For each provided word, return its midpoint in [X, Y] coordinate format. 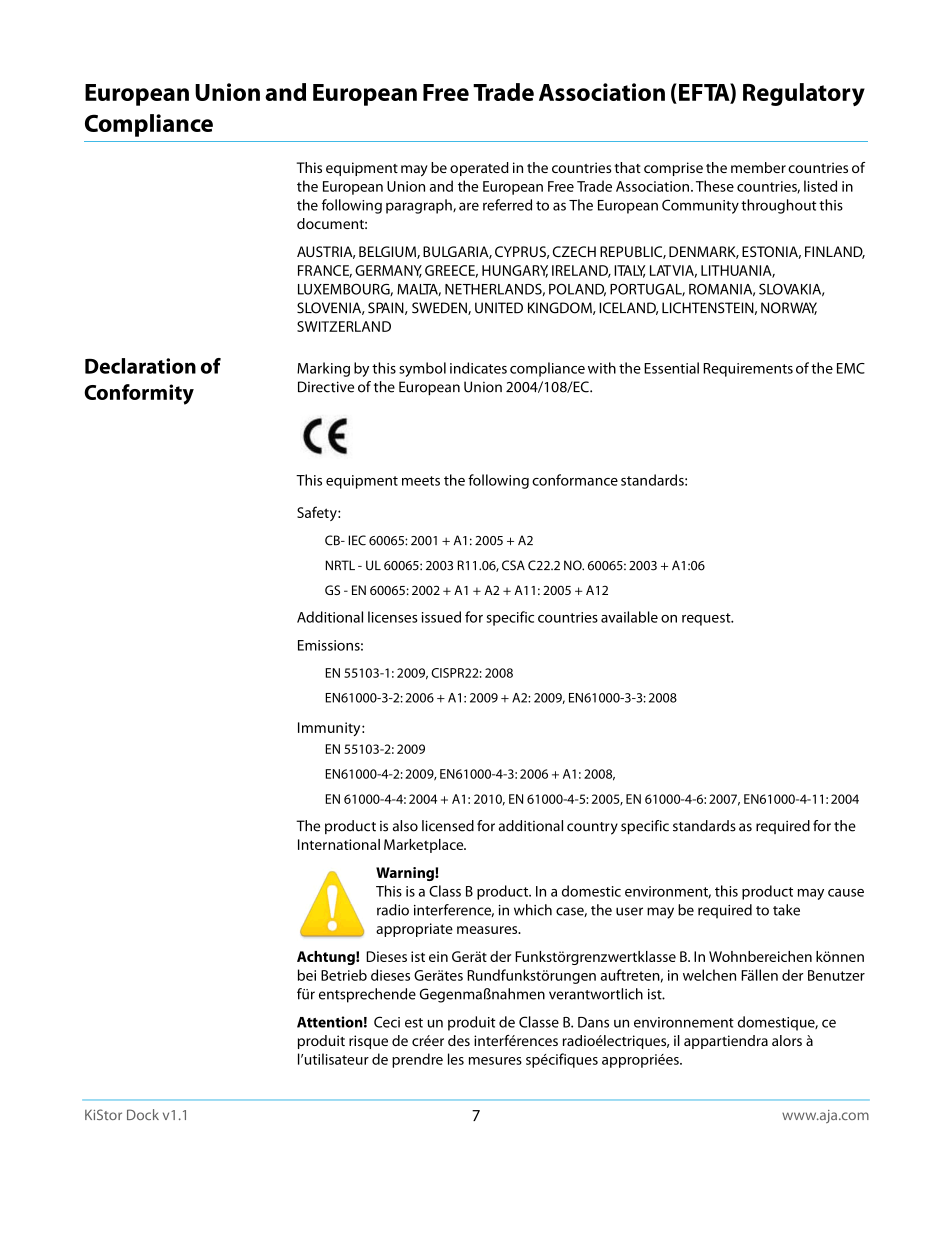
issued [441, 617]
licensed [448, 826]
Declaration [140, 366]
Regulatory [804, 94]
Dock [143, 1114]
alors [787, 1040]
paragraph [420, 206]
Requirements [748, 370]
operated [479, 169]
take [786, 910]
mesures [495, 1061]
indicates [478, 368]
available [629, 617]
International [339, 844]
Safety [318, 513]
